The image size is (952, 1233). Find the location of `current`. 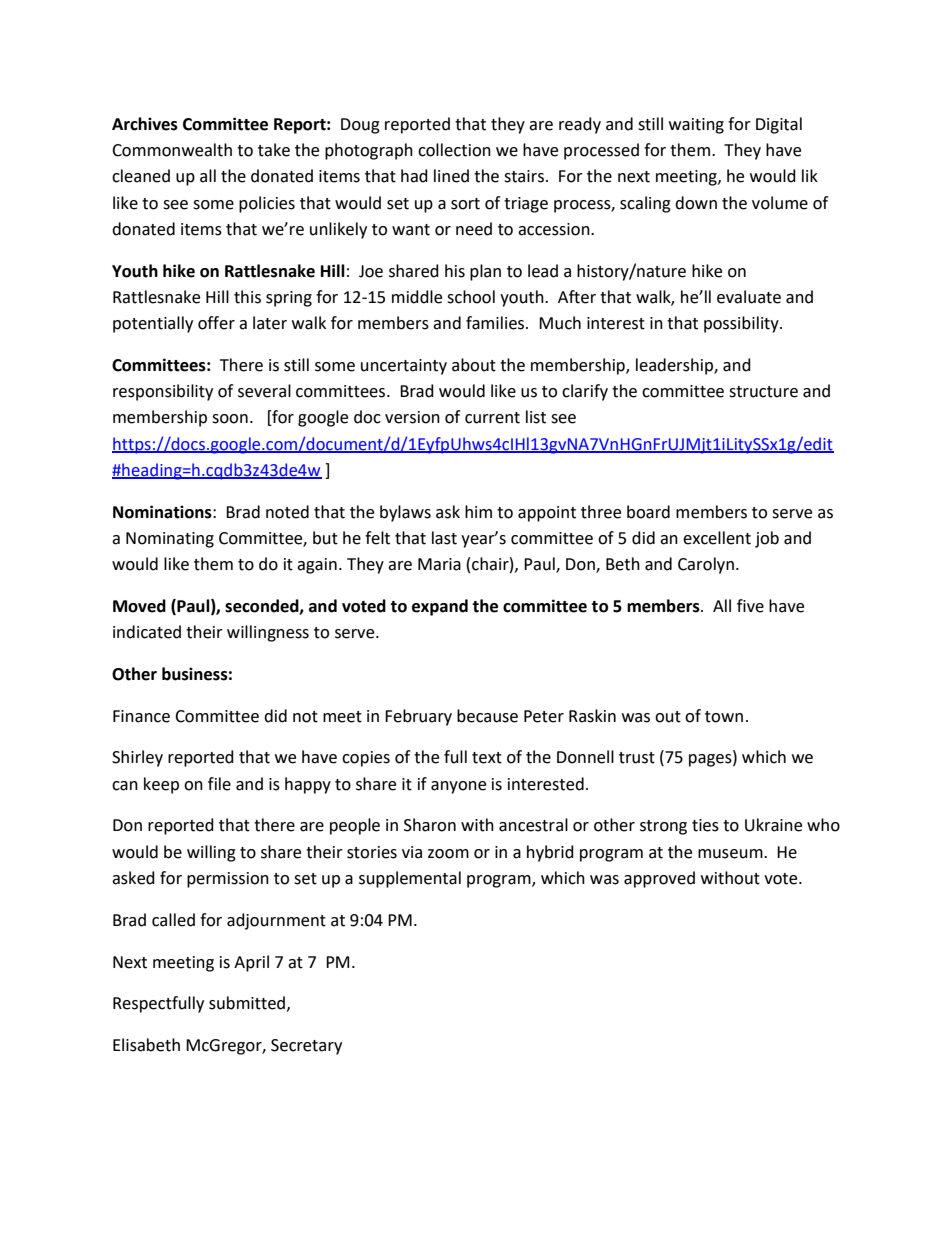

current is located at coordinates (492, 418).
